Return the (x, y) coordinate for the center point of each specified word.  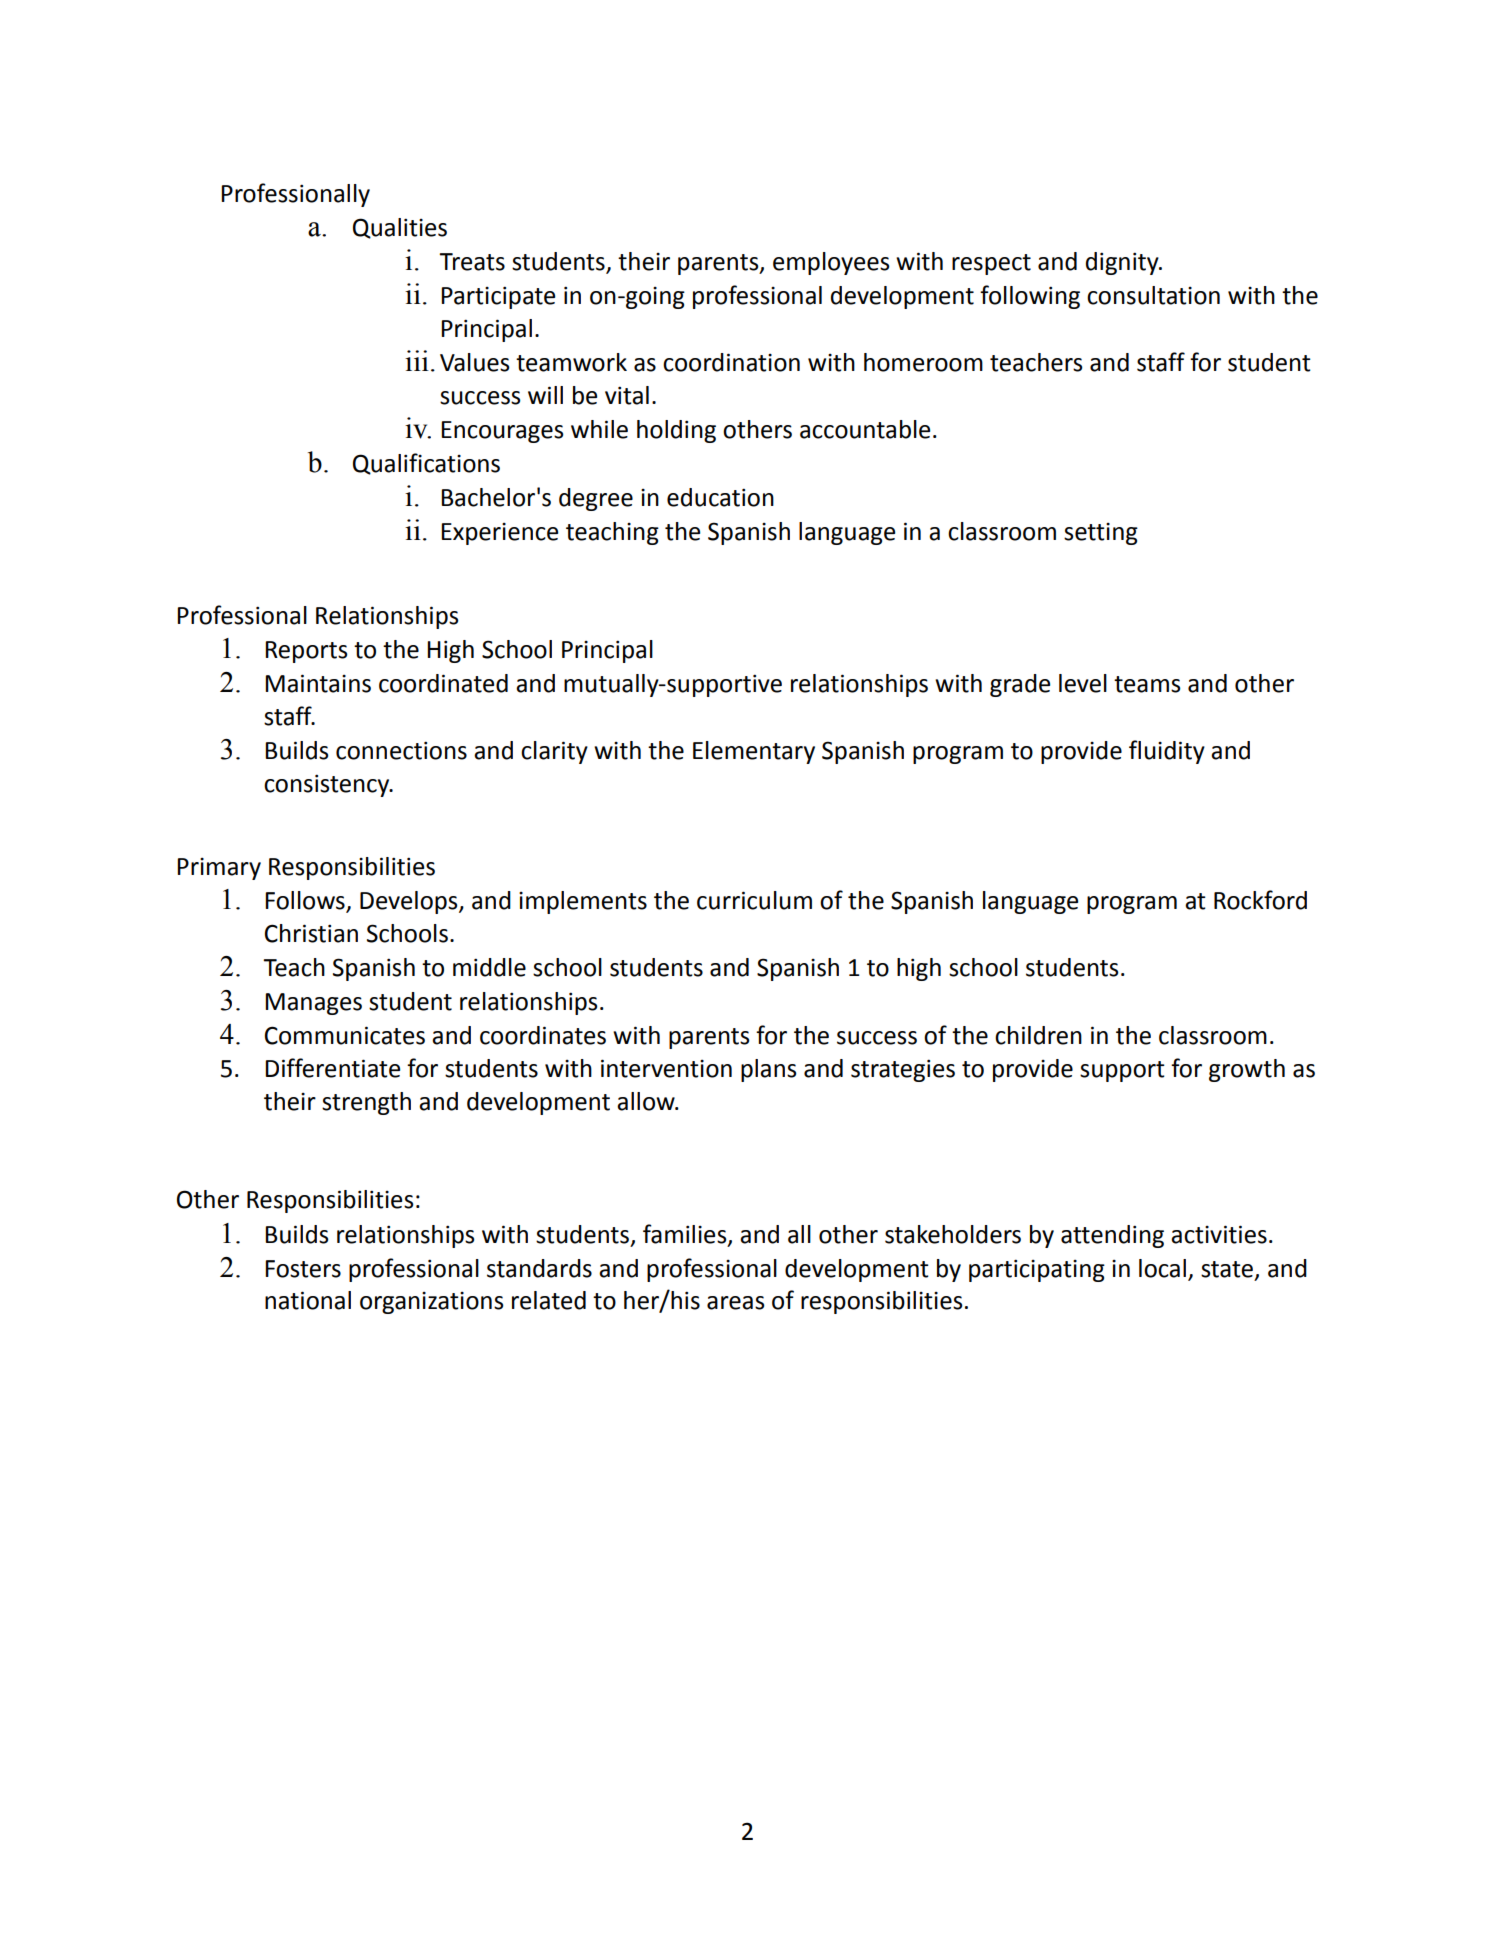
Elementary (754, 752)
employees (831, 263)
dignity (1123, 263)
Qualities (400, 228)
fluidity (1167, 752)
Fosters (303, 1269)
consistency (328, 785)
